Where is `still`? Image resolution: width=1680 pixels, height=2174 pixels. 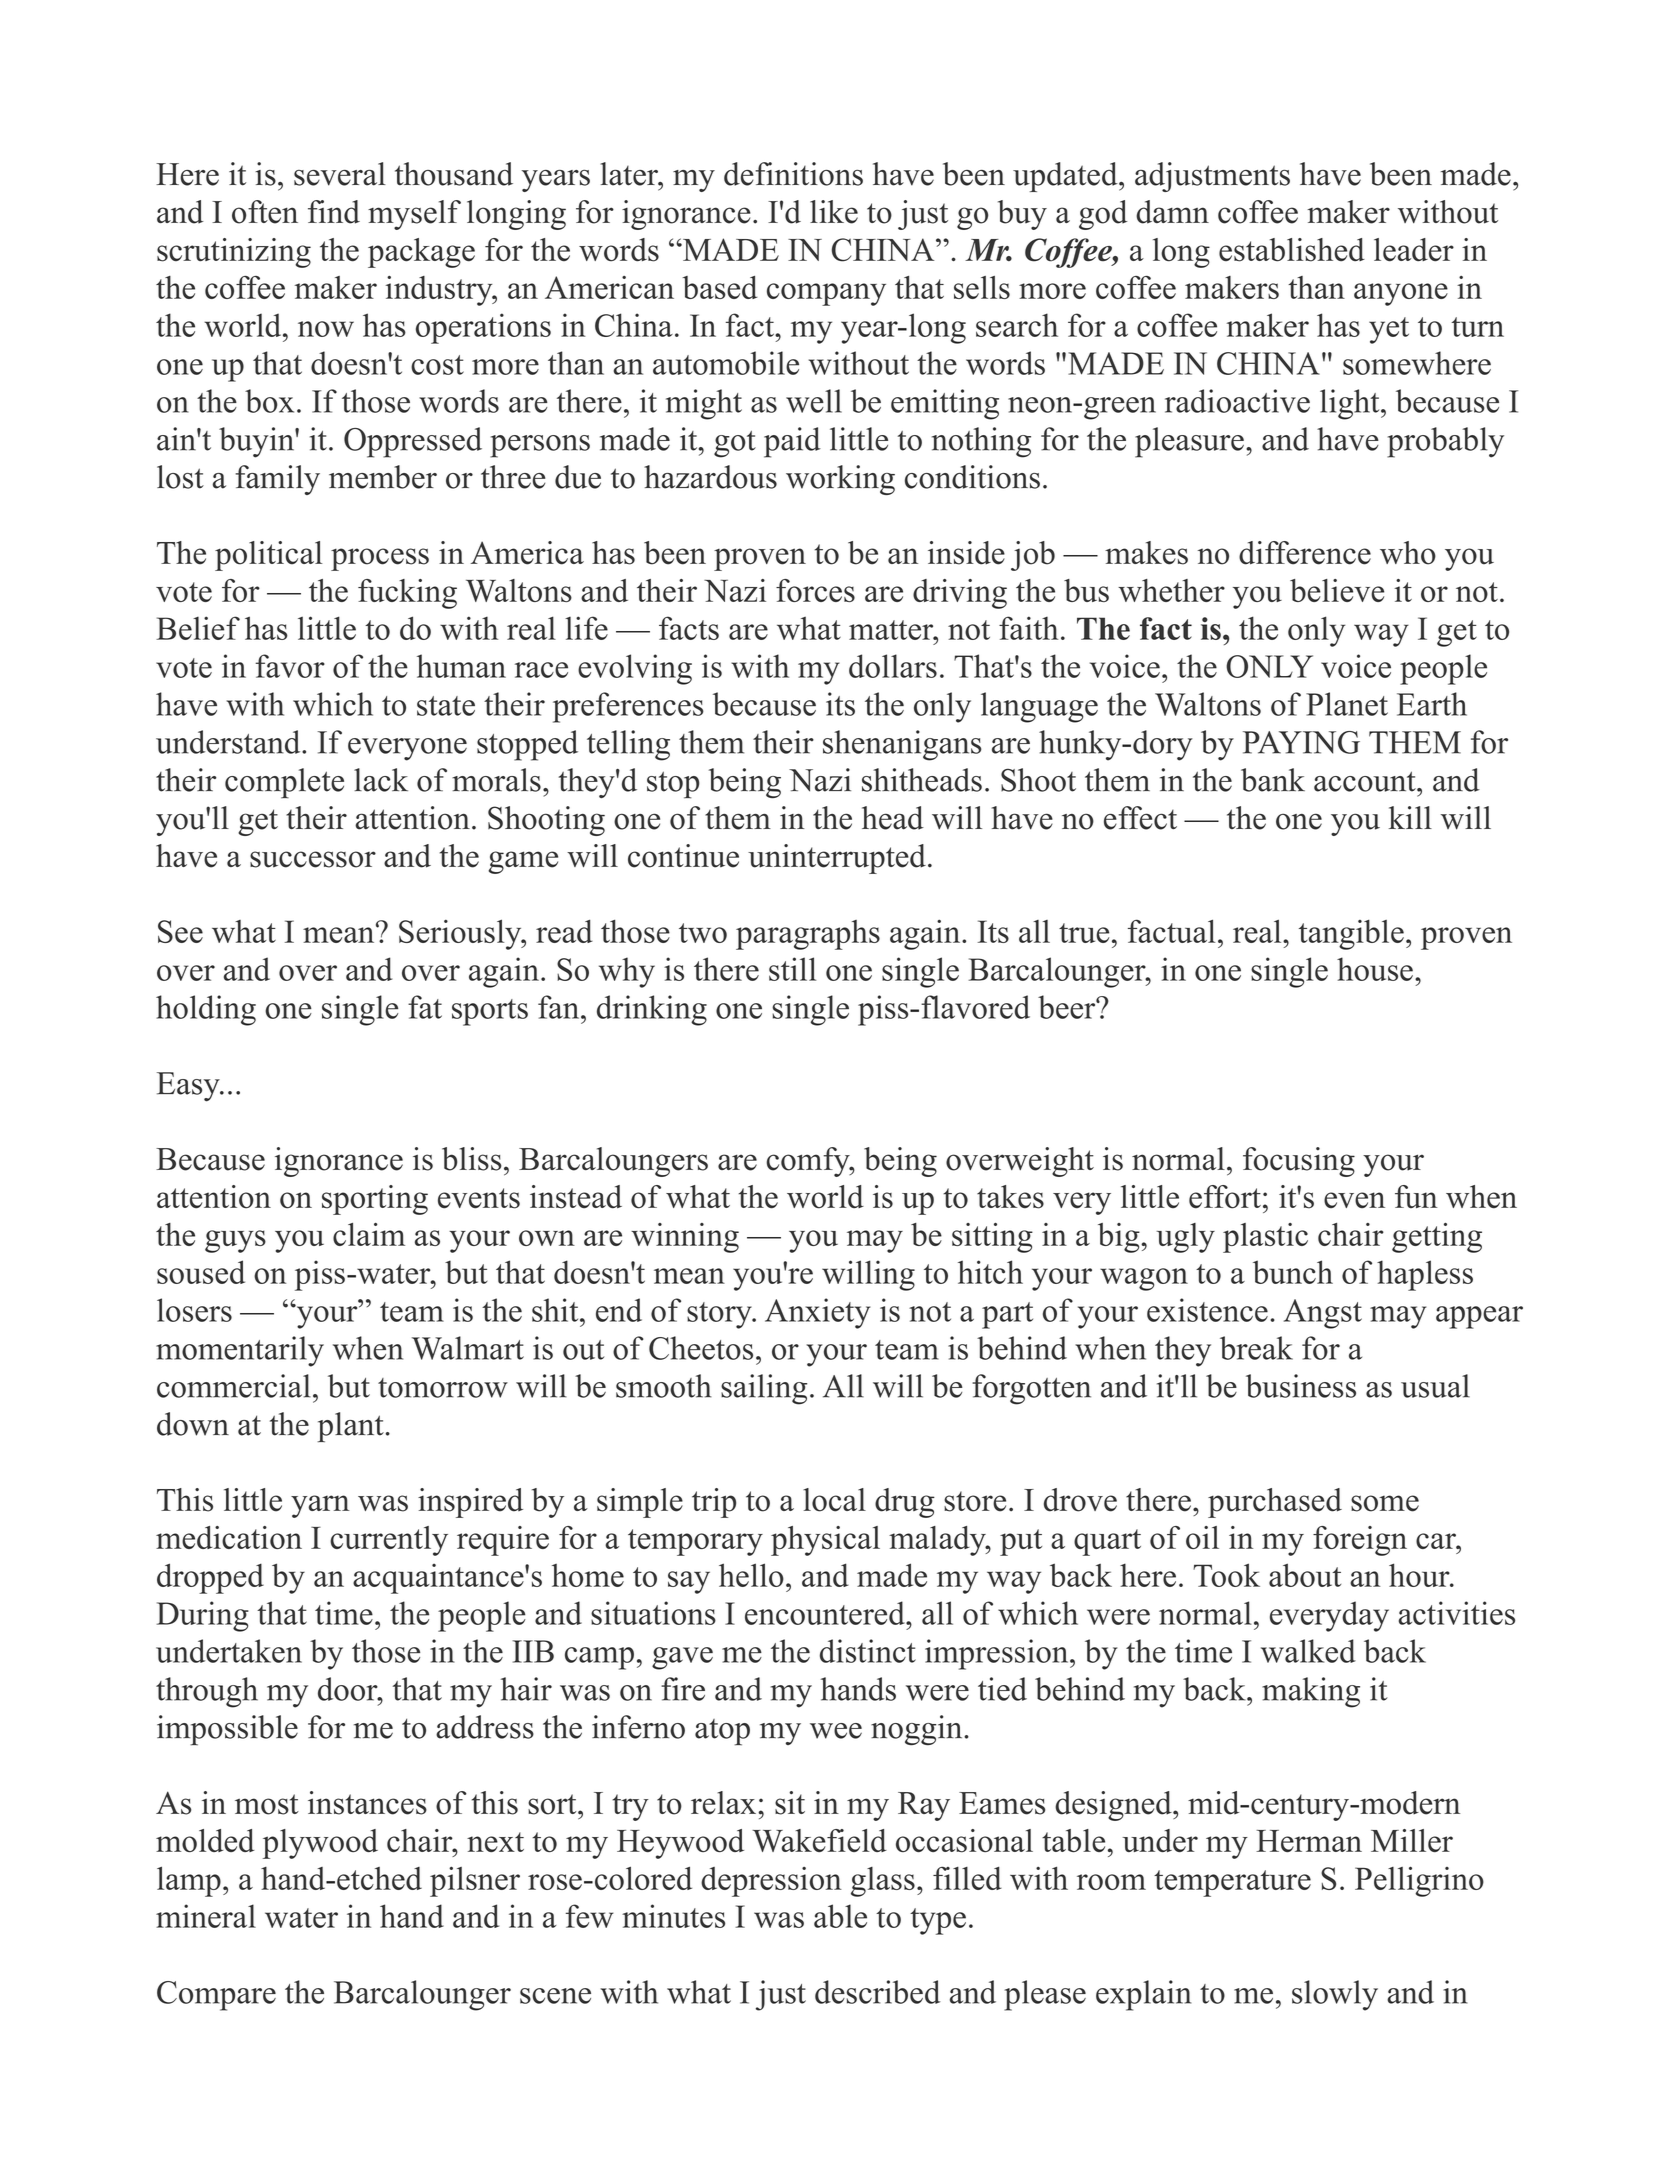 still is located at coordinates (792, 969).
